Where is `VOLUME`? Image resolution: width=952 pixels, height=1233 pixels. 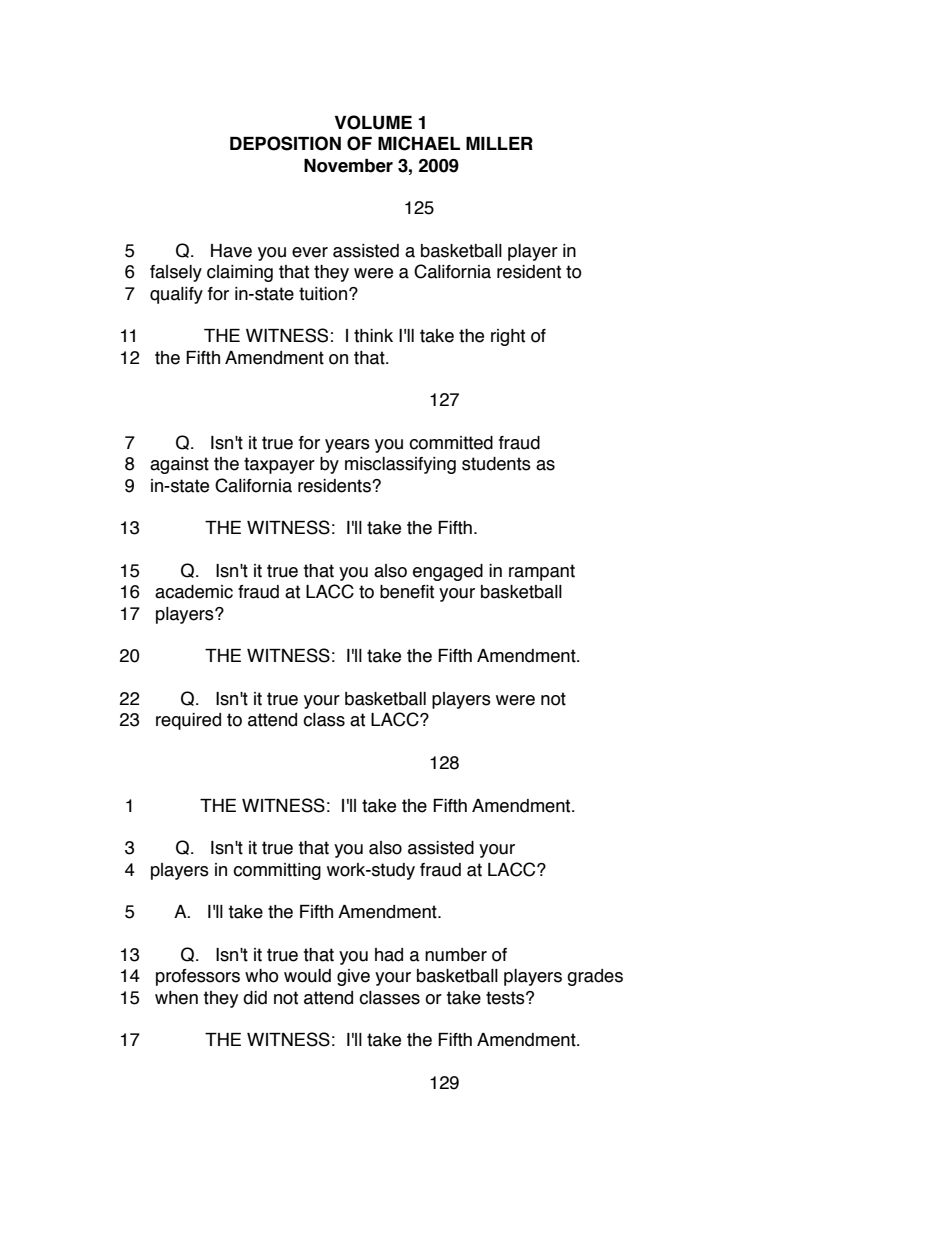
VOLUME is located at coordinates (373, 122).
